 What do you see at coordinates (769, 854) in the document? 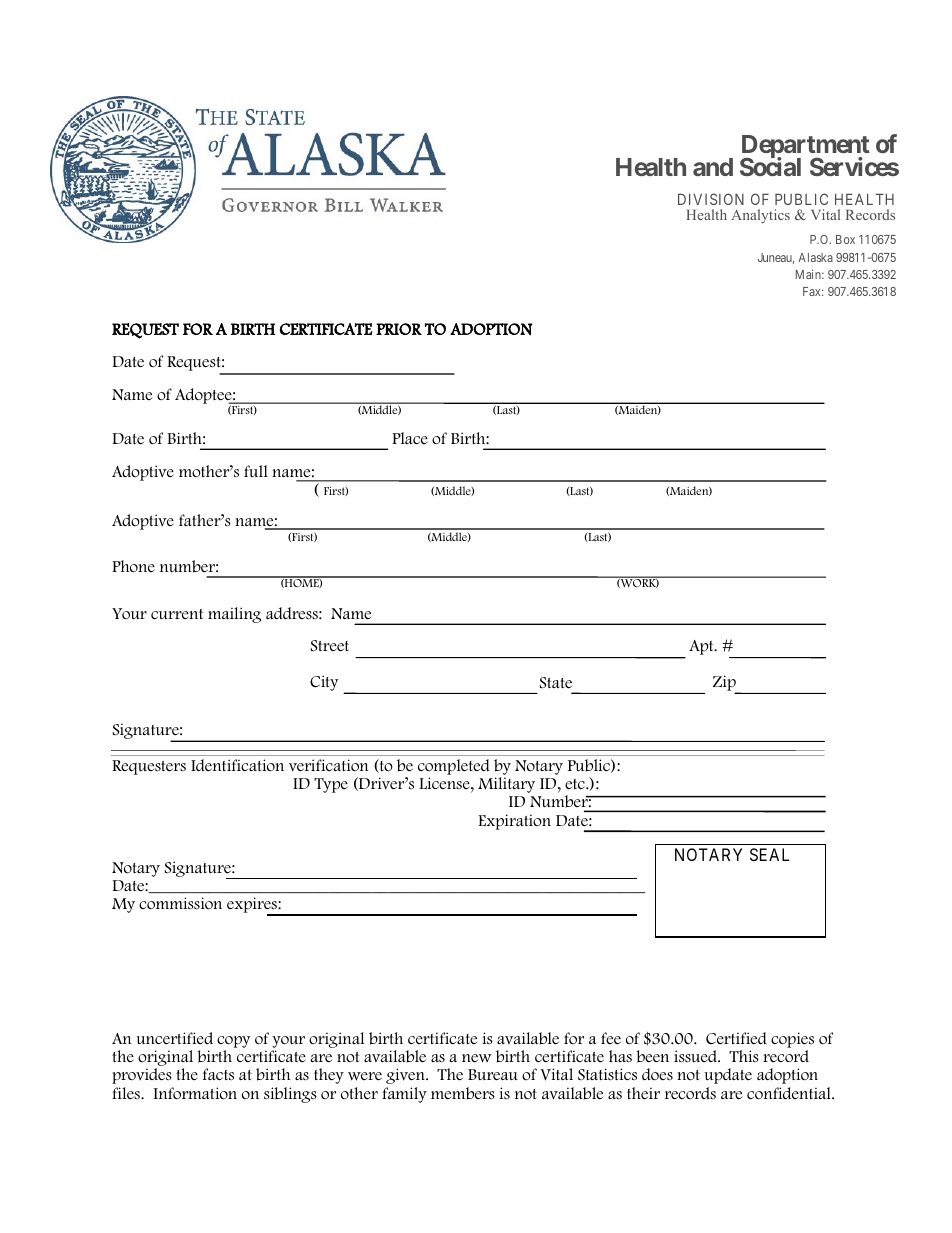
I see `SEAL` at bounding box center [769, 854].
